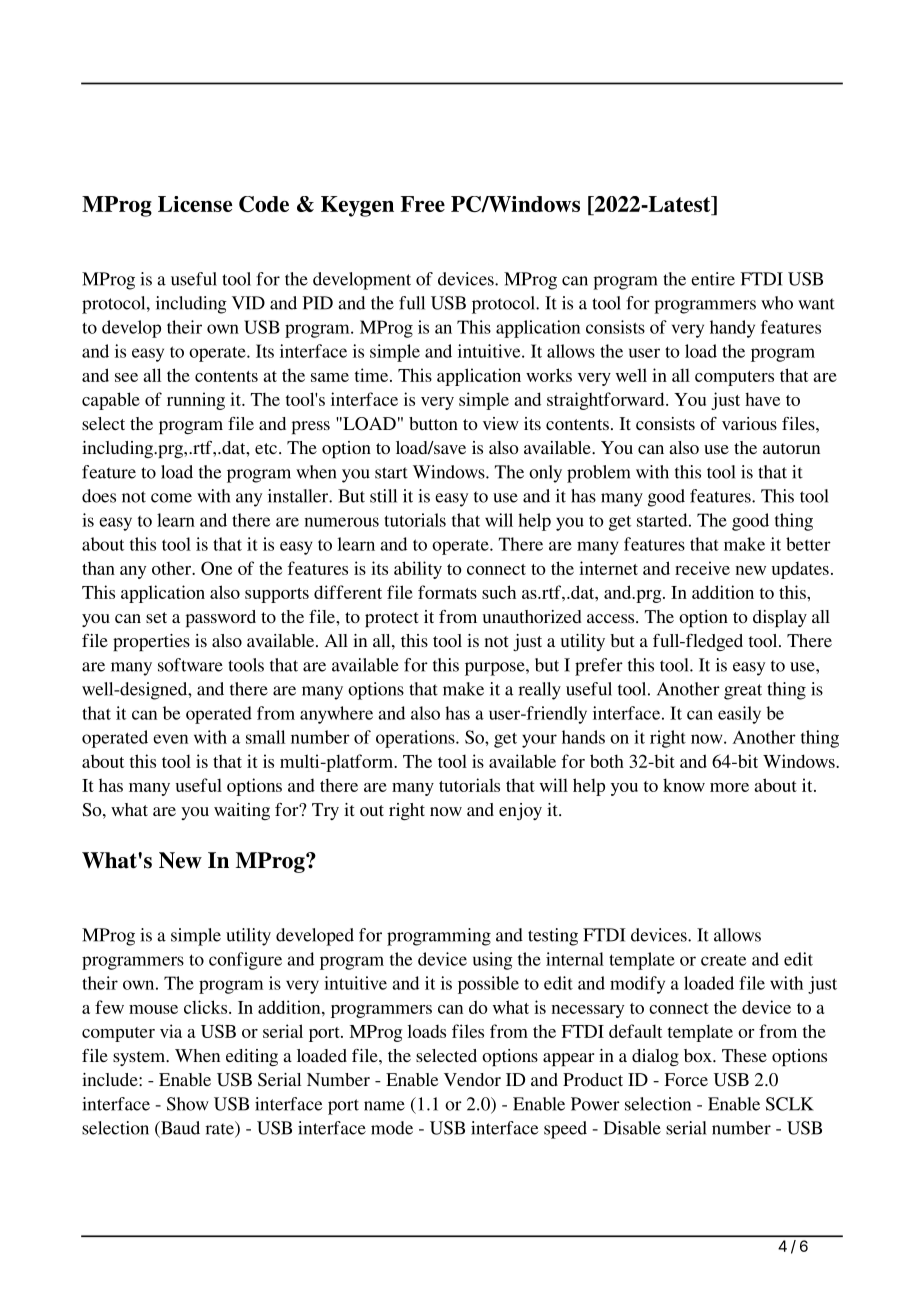 This screenshot has height=1291, width=924. I want to click on more, so click(729, 787).
